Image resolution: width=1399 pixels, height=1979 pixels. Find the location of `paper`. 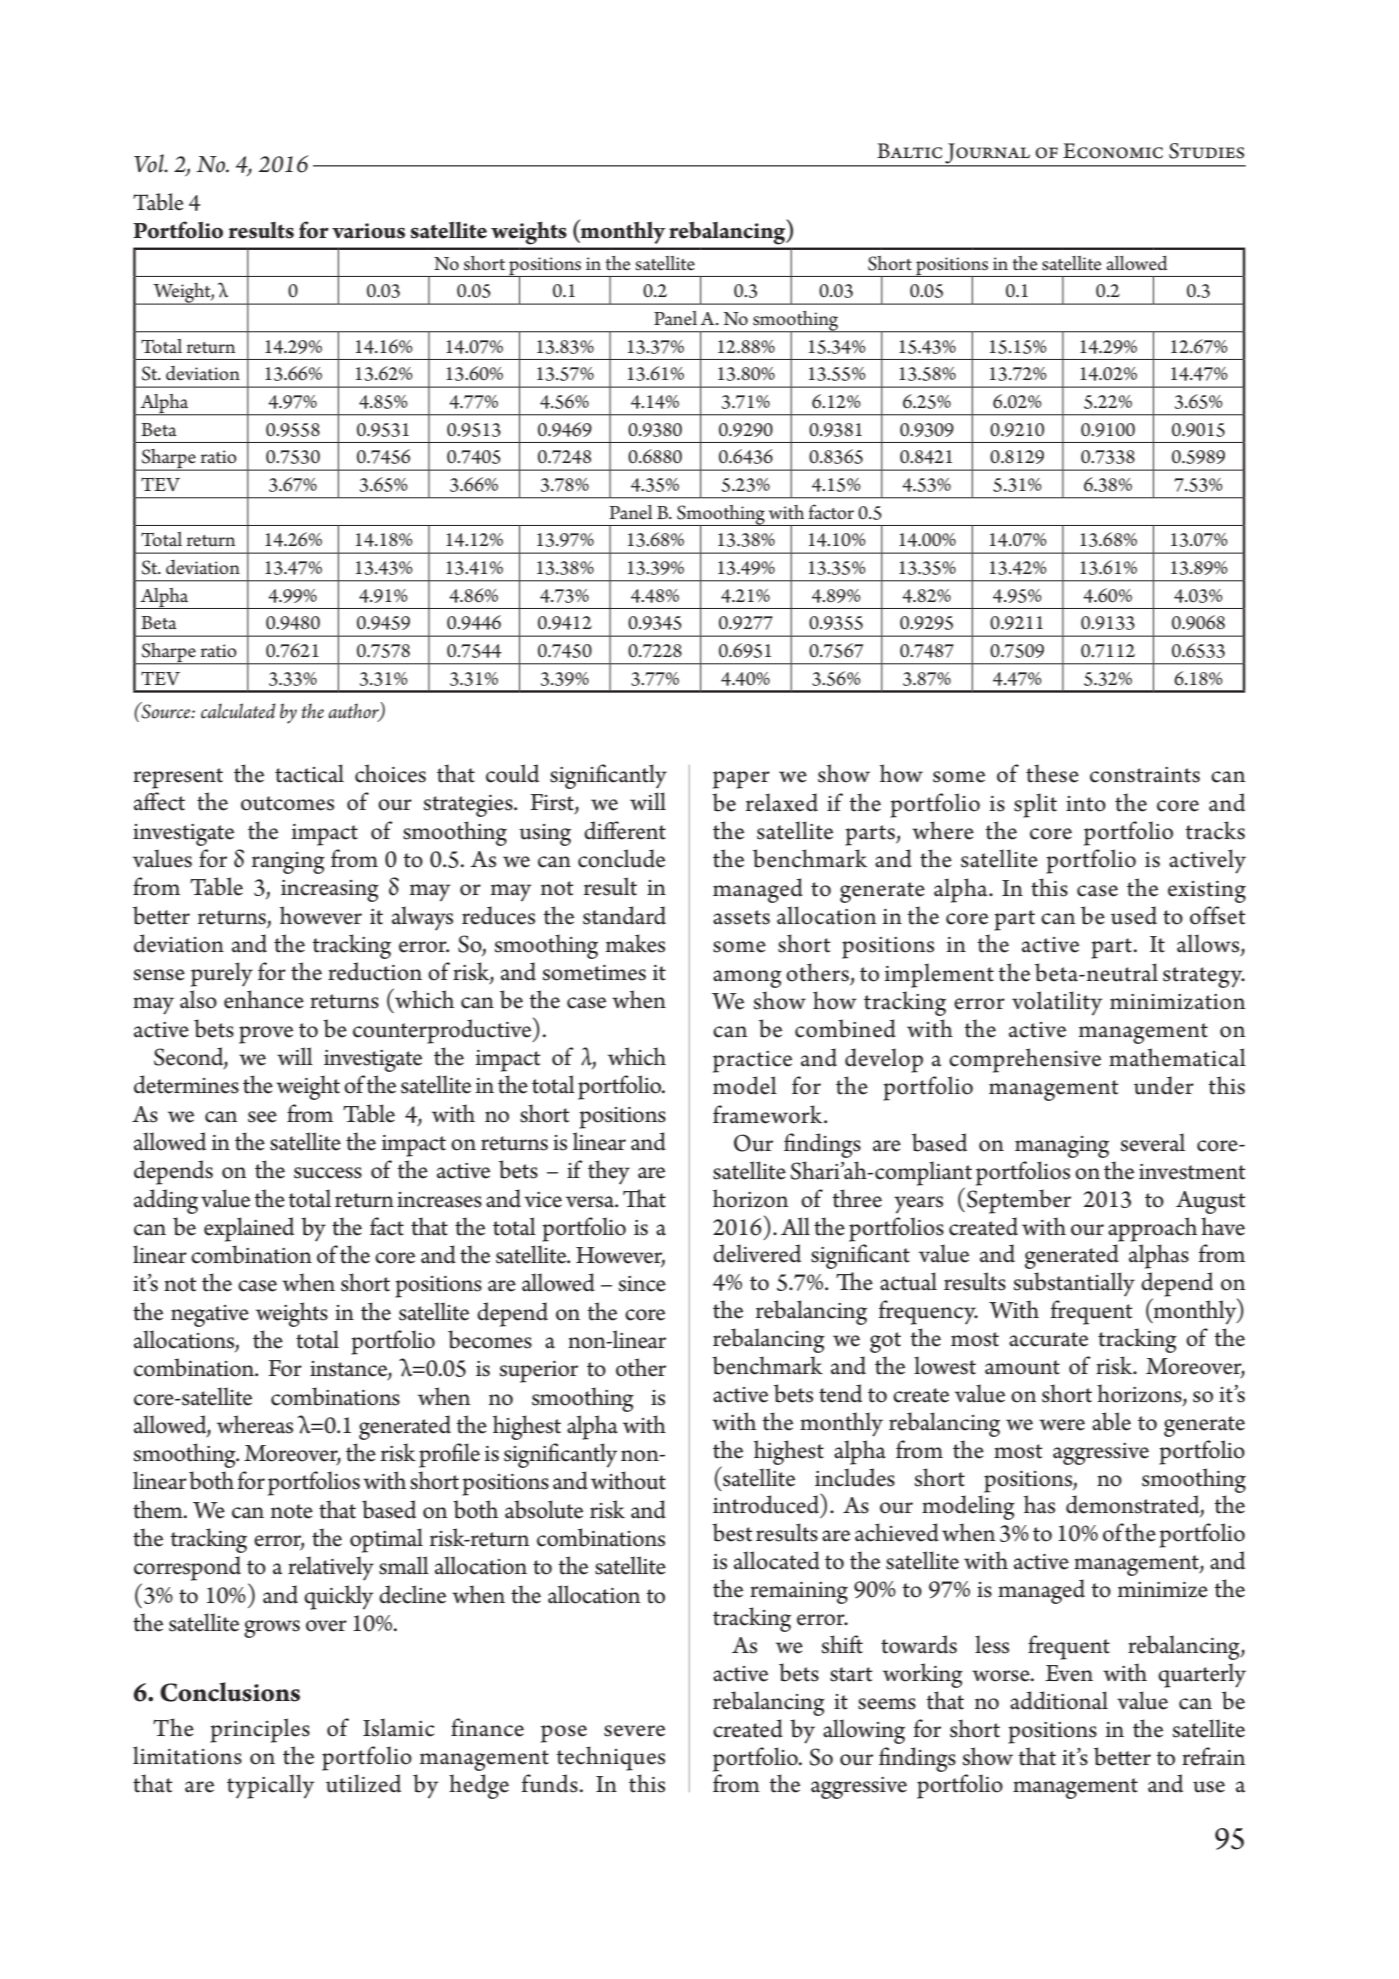

paper is located at coordinates (741, 780).
